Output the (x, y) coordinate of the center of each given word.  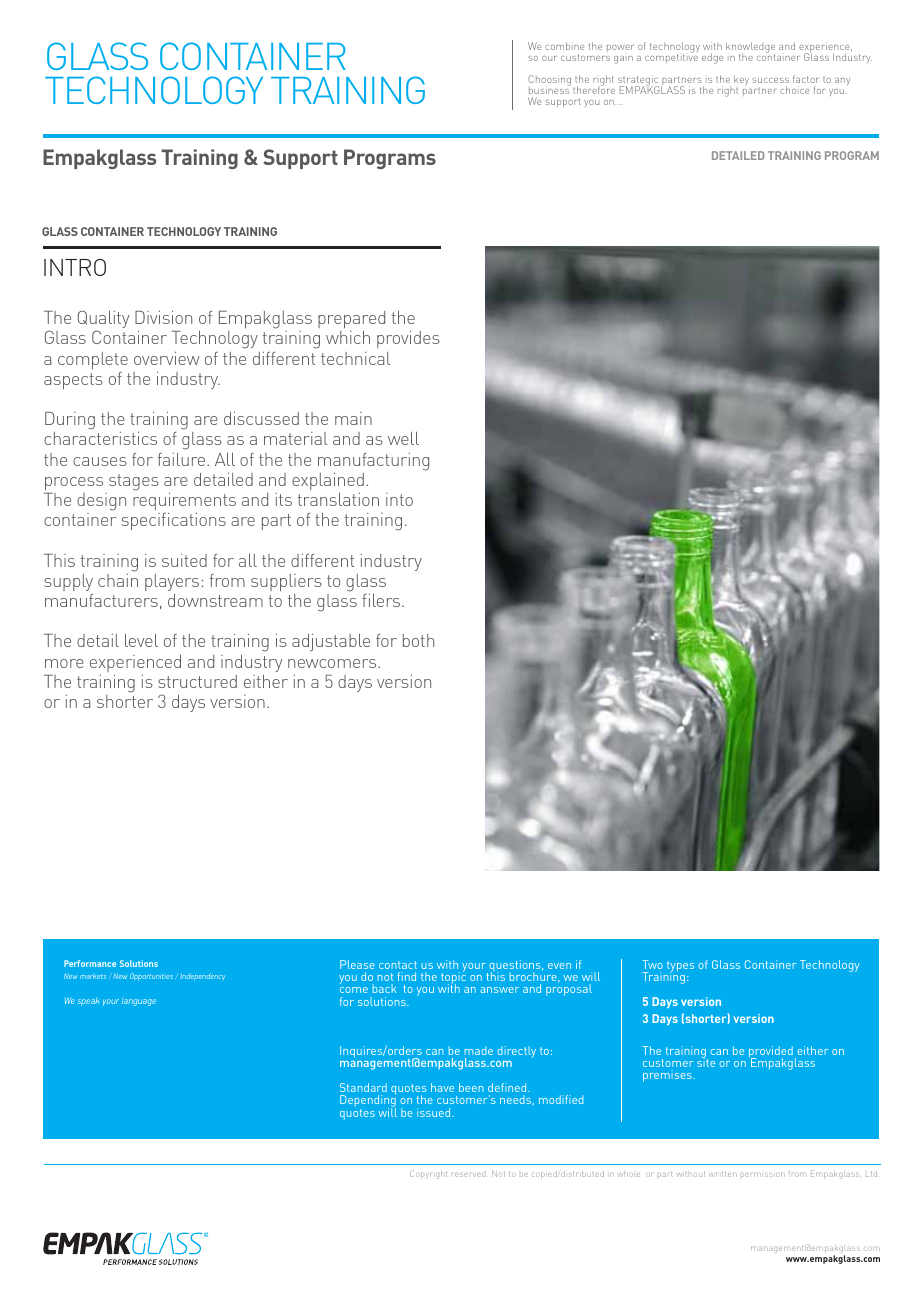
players (172, 582)
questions (515, 967)
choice (794, 90)
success (770, 80)
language (139, 1002)
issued (435, 1112)
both (418, 640)
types (680, 967)
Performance (90, 963)
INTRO (75, 267)
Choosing (549, 82)
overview (167, 358)
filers (382, 600)
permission (763, 1174)
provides (408, 339)
